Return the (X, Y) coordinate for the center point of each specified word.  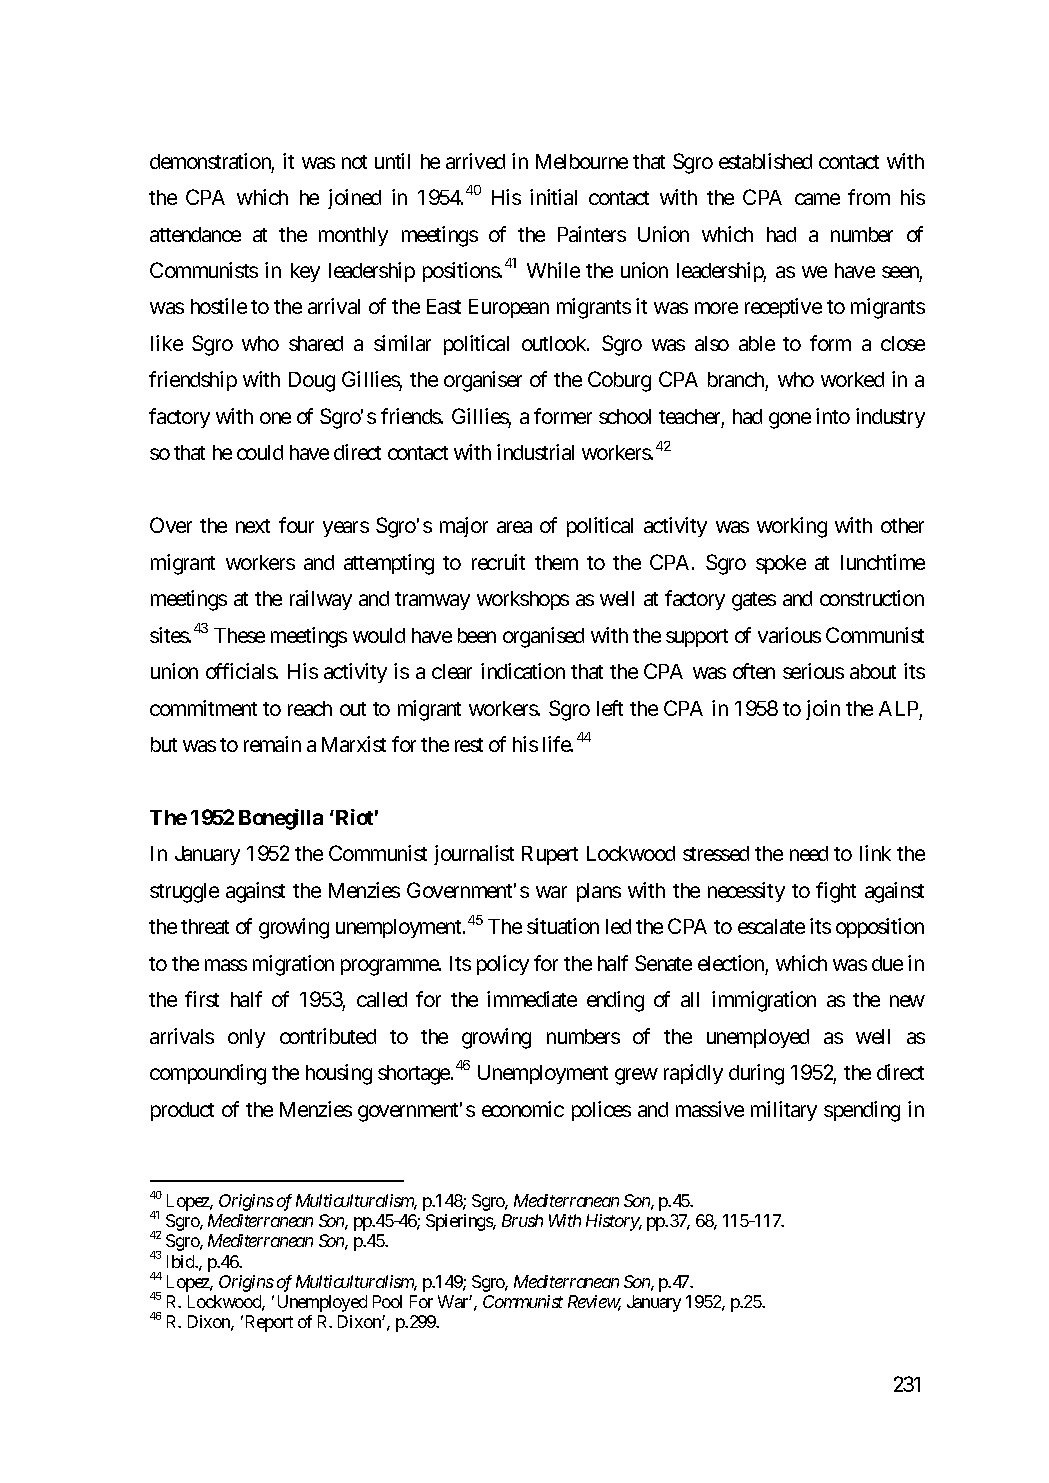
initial (553, 197)
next (253, 526)
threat (205, 926)
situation (563, 926)
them (556, 562)
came (817, 199)
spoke (781, 564)
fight (836, 892)
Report (269, 1323)
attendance (195, 234)
